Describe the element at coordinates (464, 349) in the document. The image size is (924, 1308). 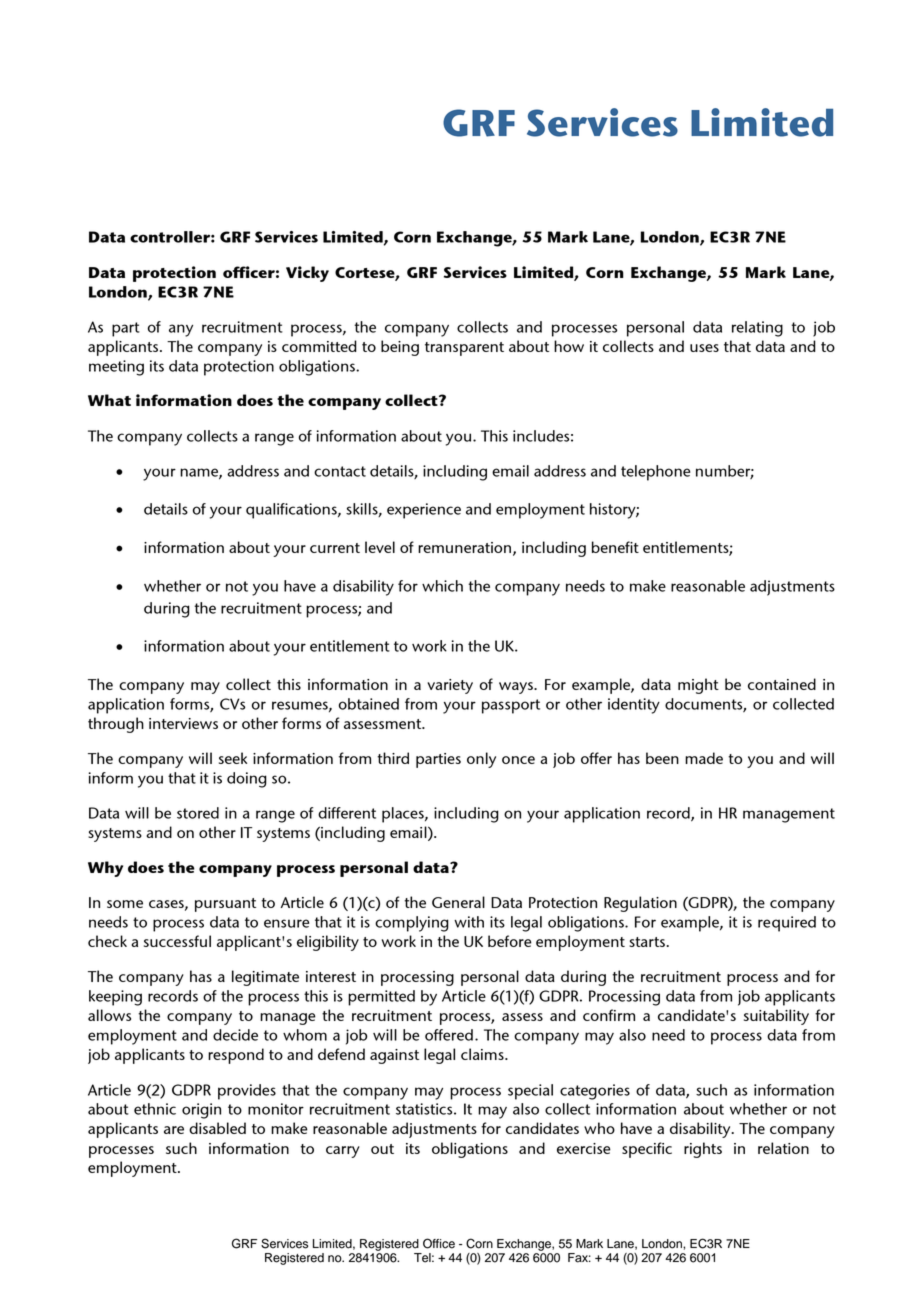
I see `transparent` at that location.
